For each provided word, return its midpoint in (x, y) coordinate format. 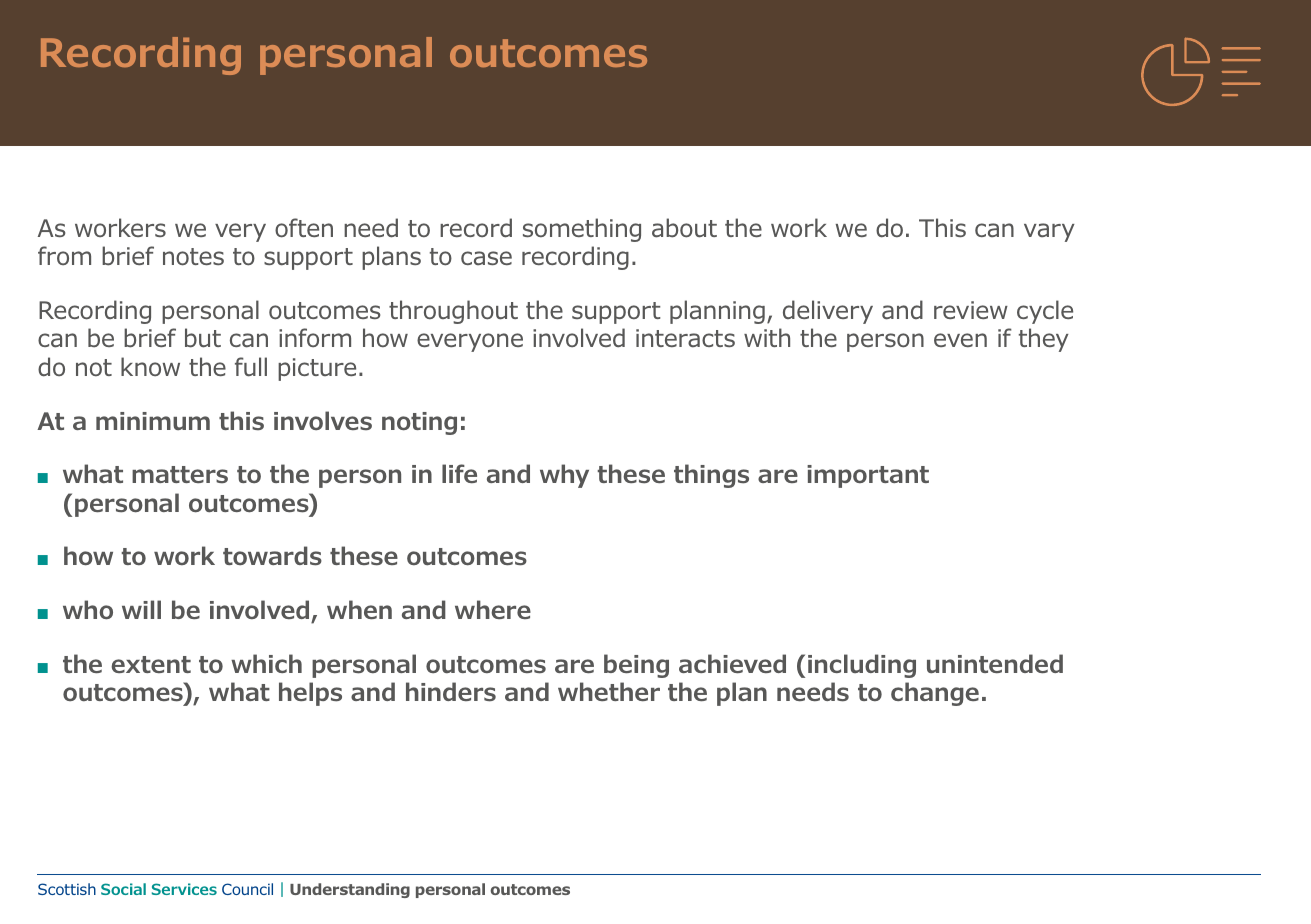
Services (184, 889)
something (582, 230)
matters (180, 474)
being (636, 666)
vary (1049, 232)
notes (193, 257)
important (868, 476)
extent (151, 664)
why (564, 476)
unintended (995, 664)
